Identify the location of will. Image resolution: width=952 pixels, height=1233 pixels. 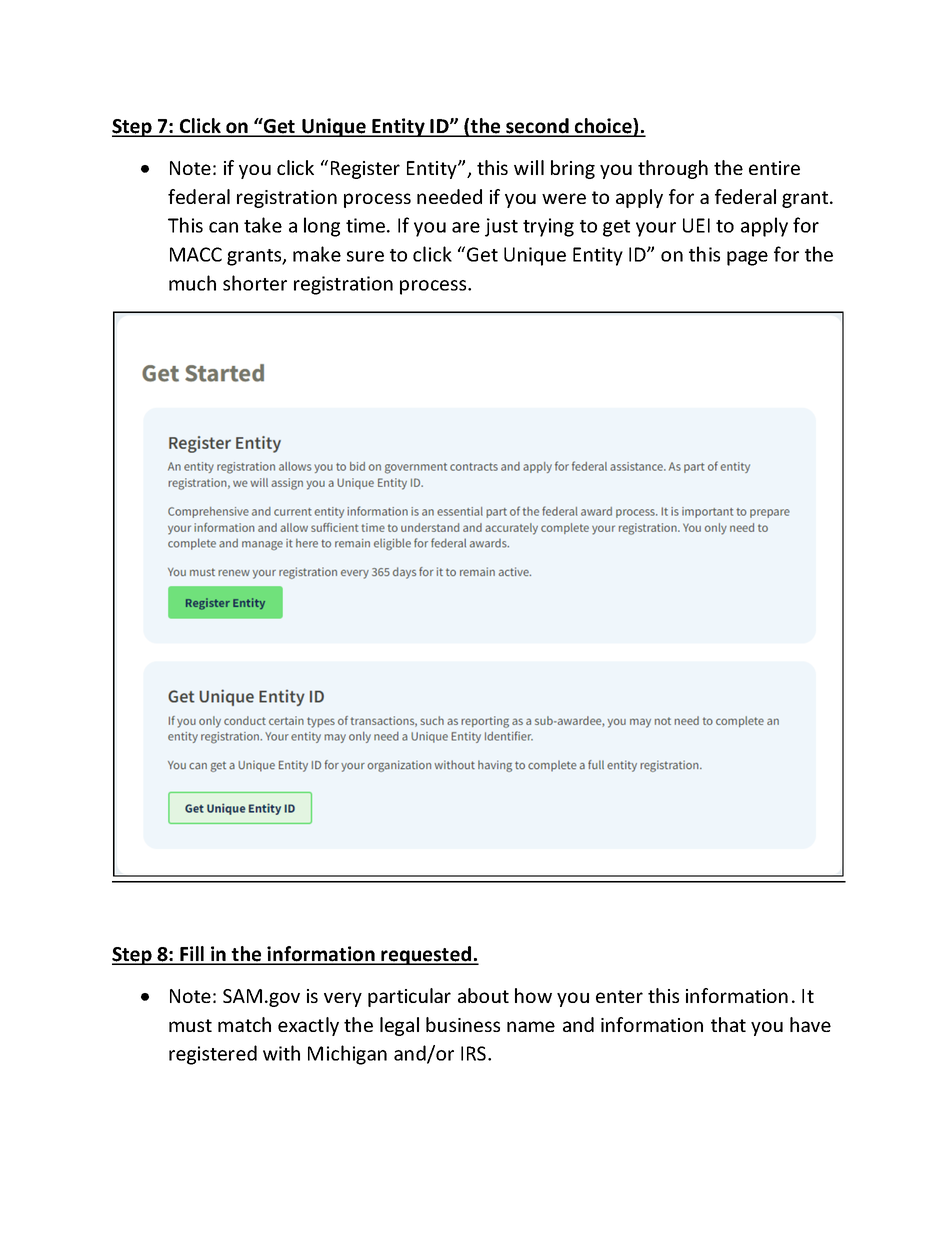
(529, 167).
